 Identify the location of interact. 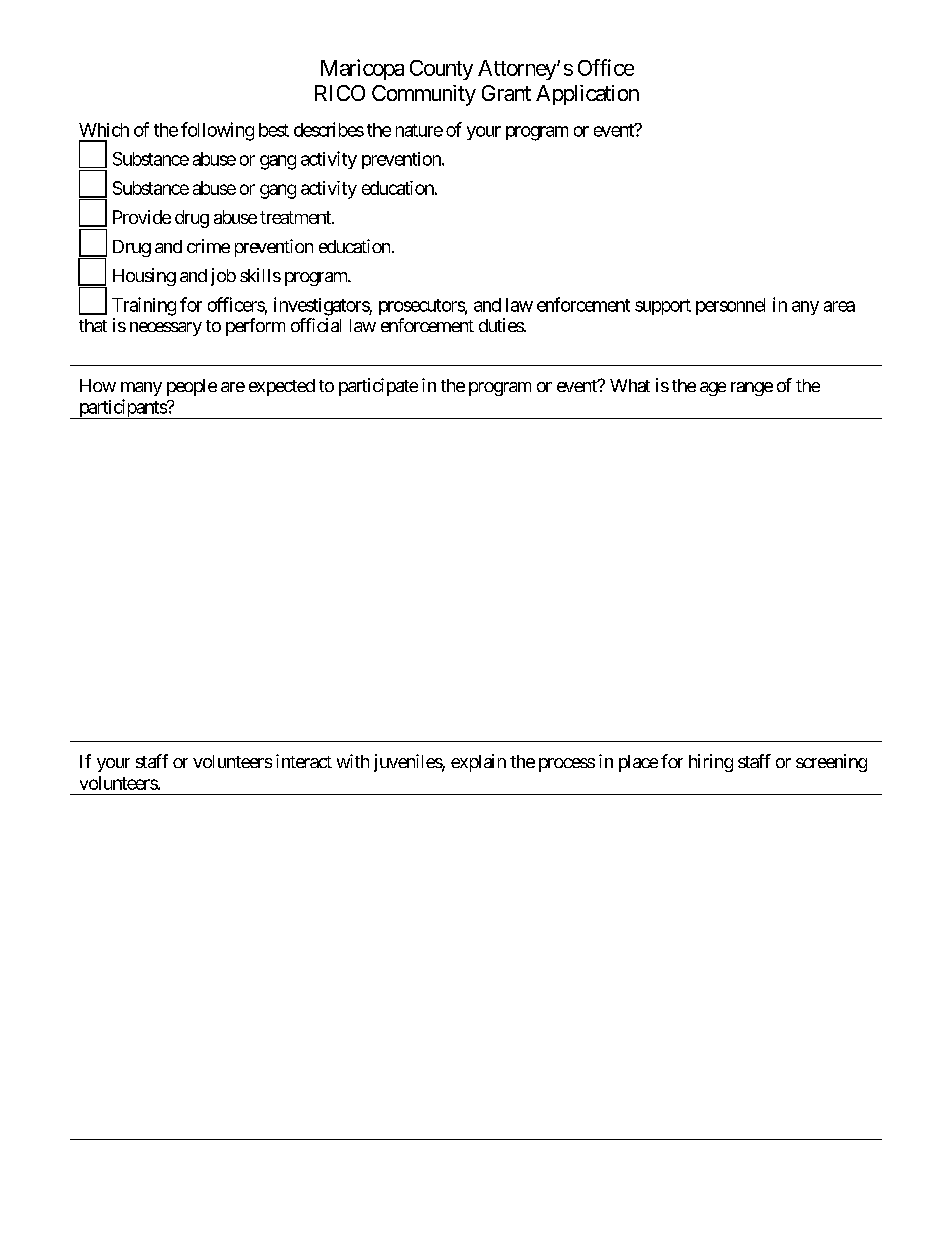
(304, 761).
